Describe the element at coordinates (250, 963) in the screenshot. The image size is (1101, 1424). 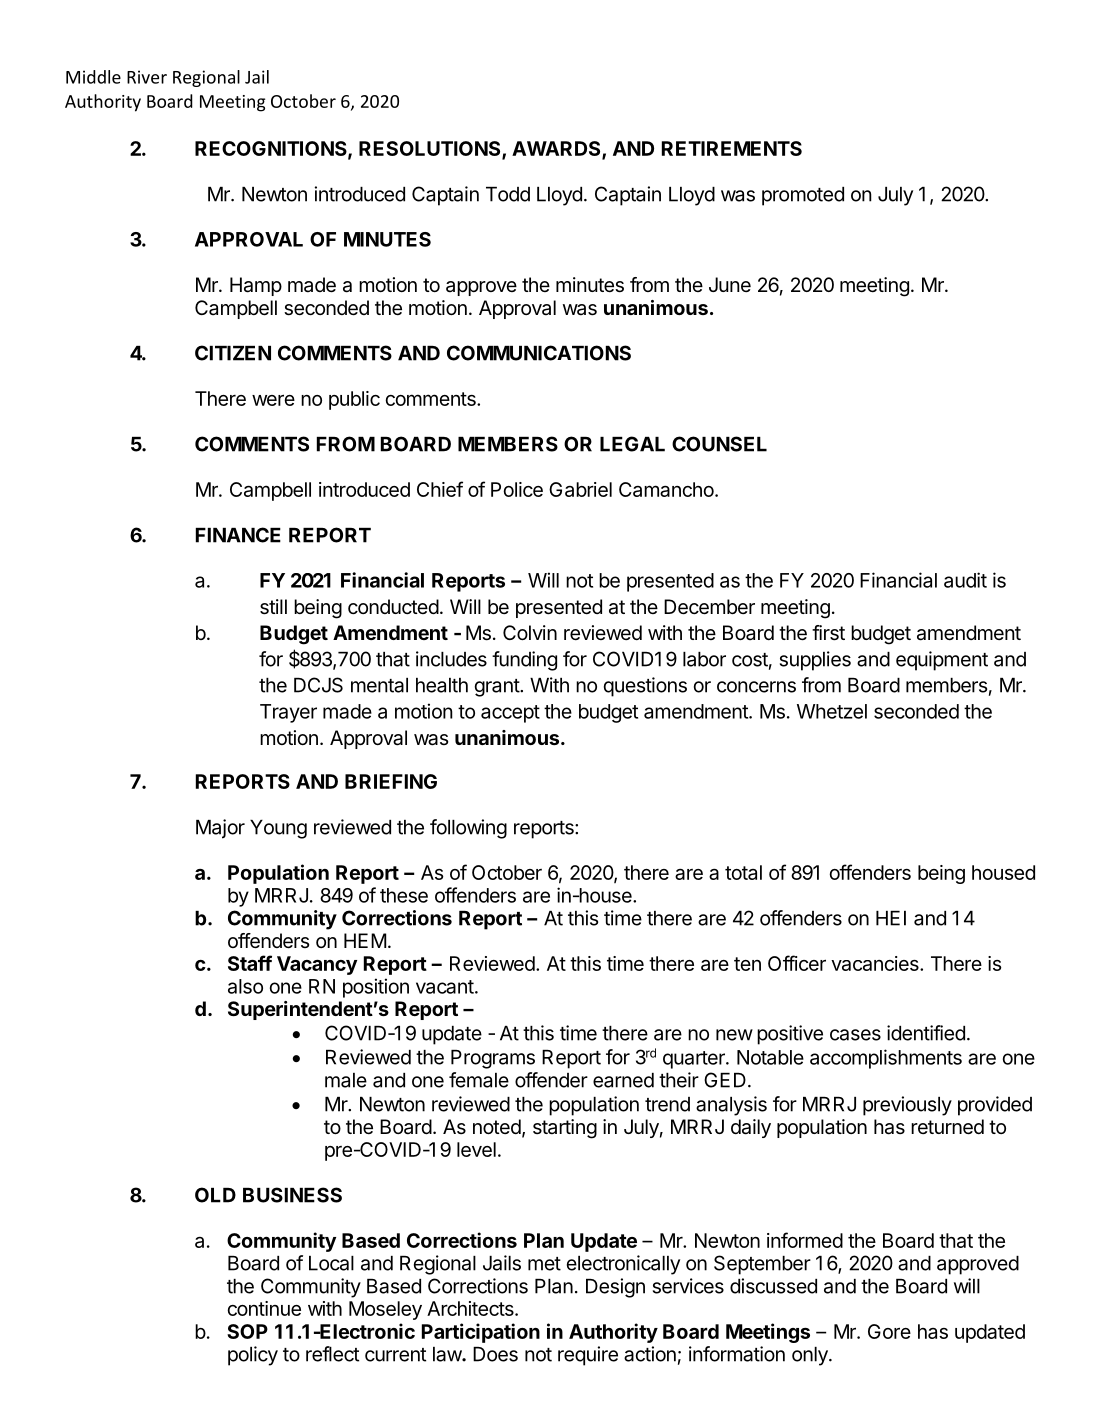
I see `Staff` at that location.
